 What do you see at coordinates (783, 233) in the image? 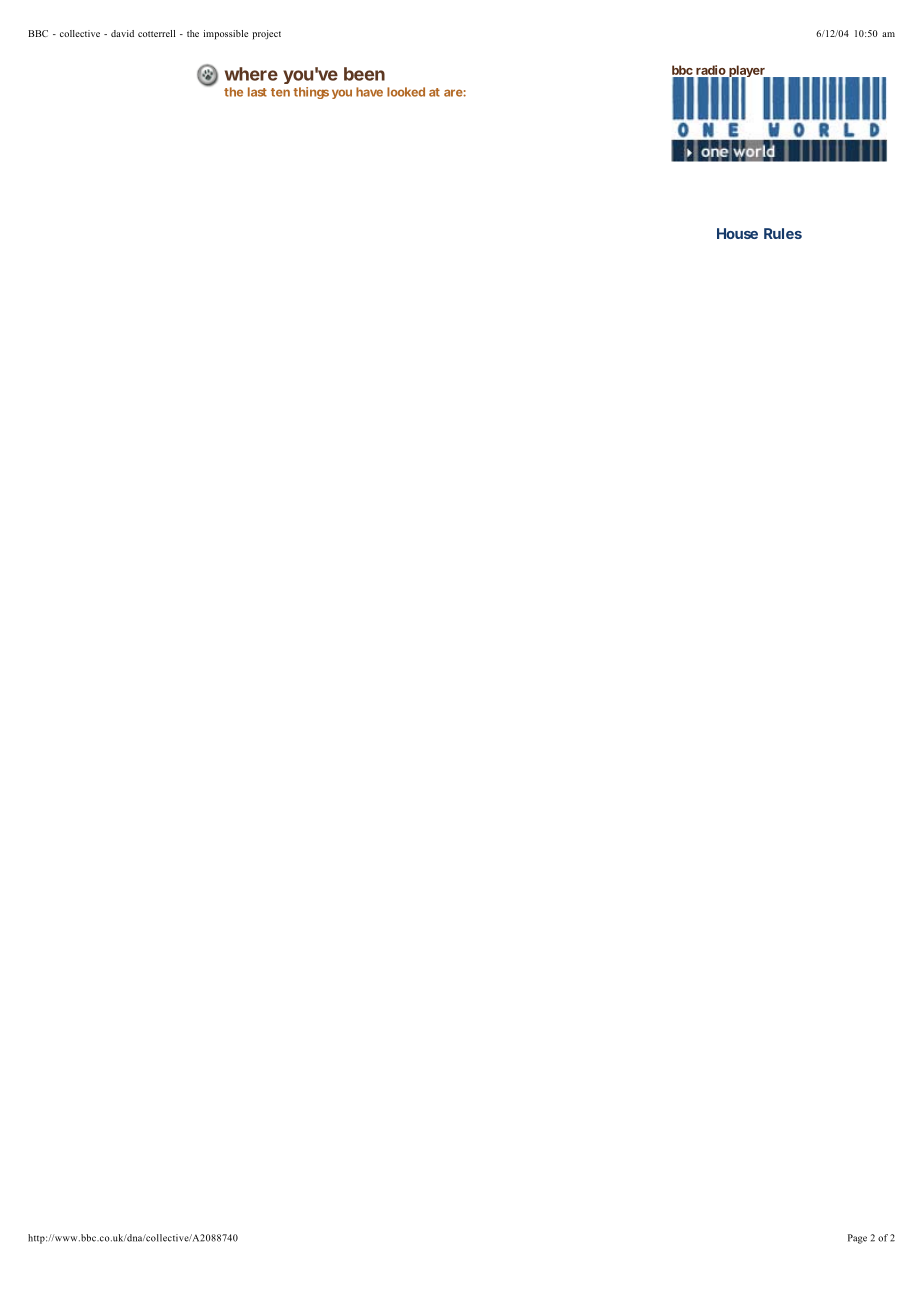
I see `Rules` at bounding box center [783, 233].
